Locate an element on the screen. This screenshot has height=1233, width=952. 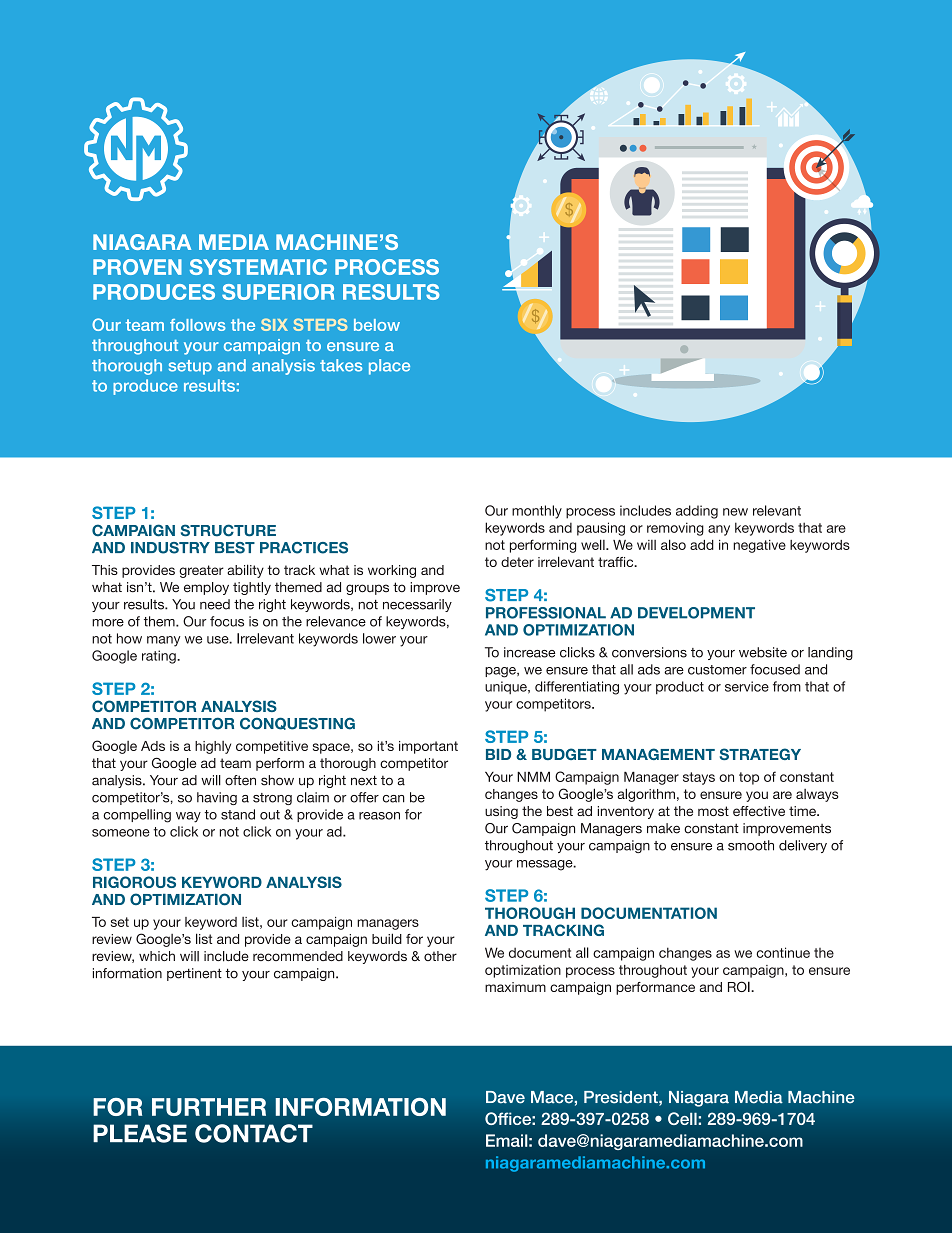
Cell is located at coordinates (683, 1118).
